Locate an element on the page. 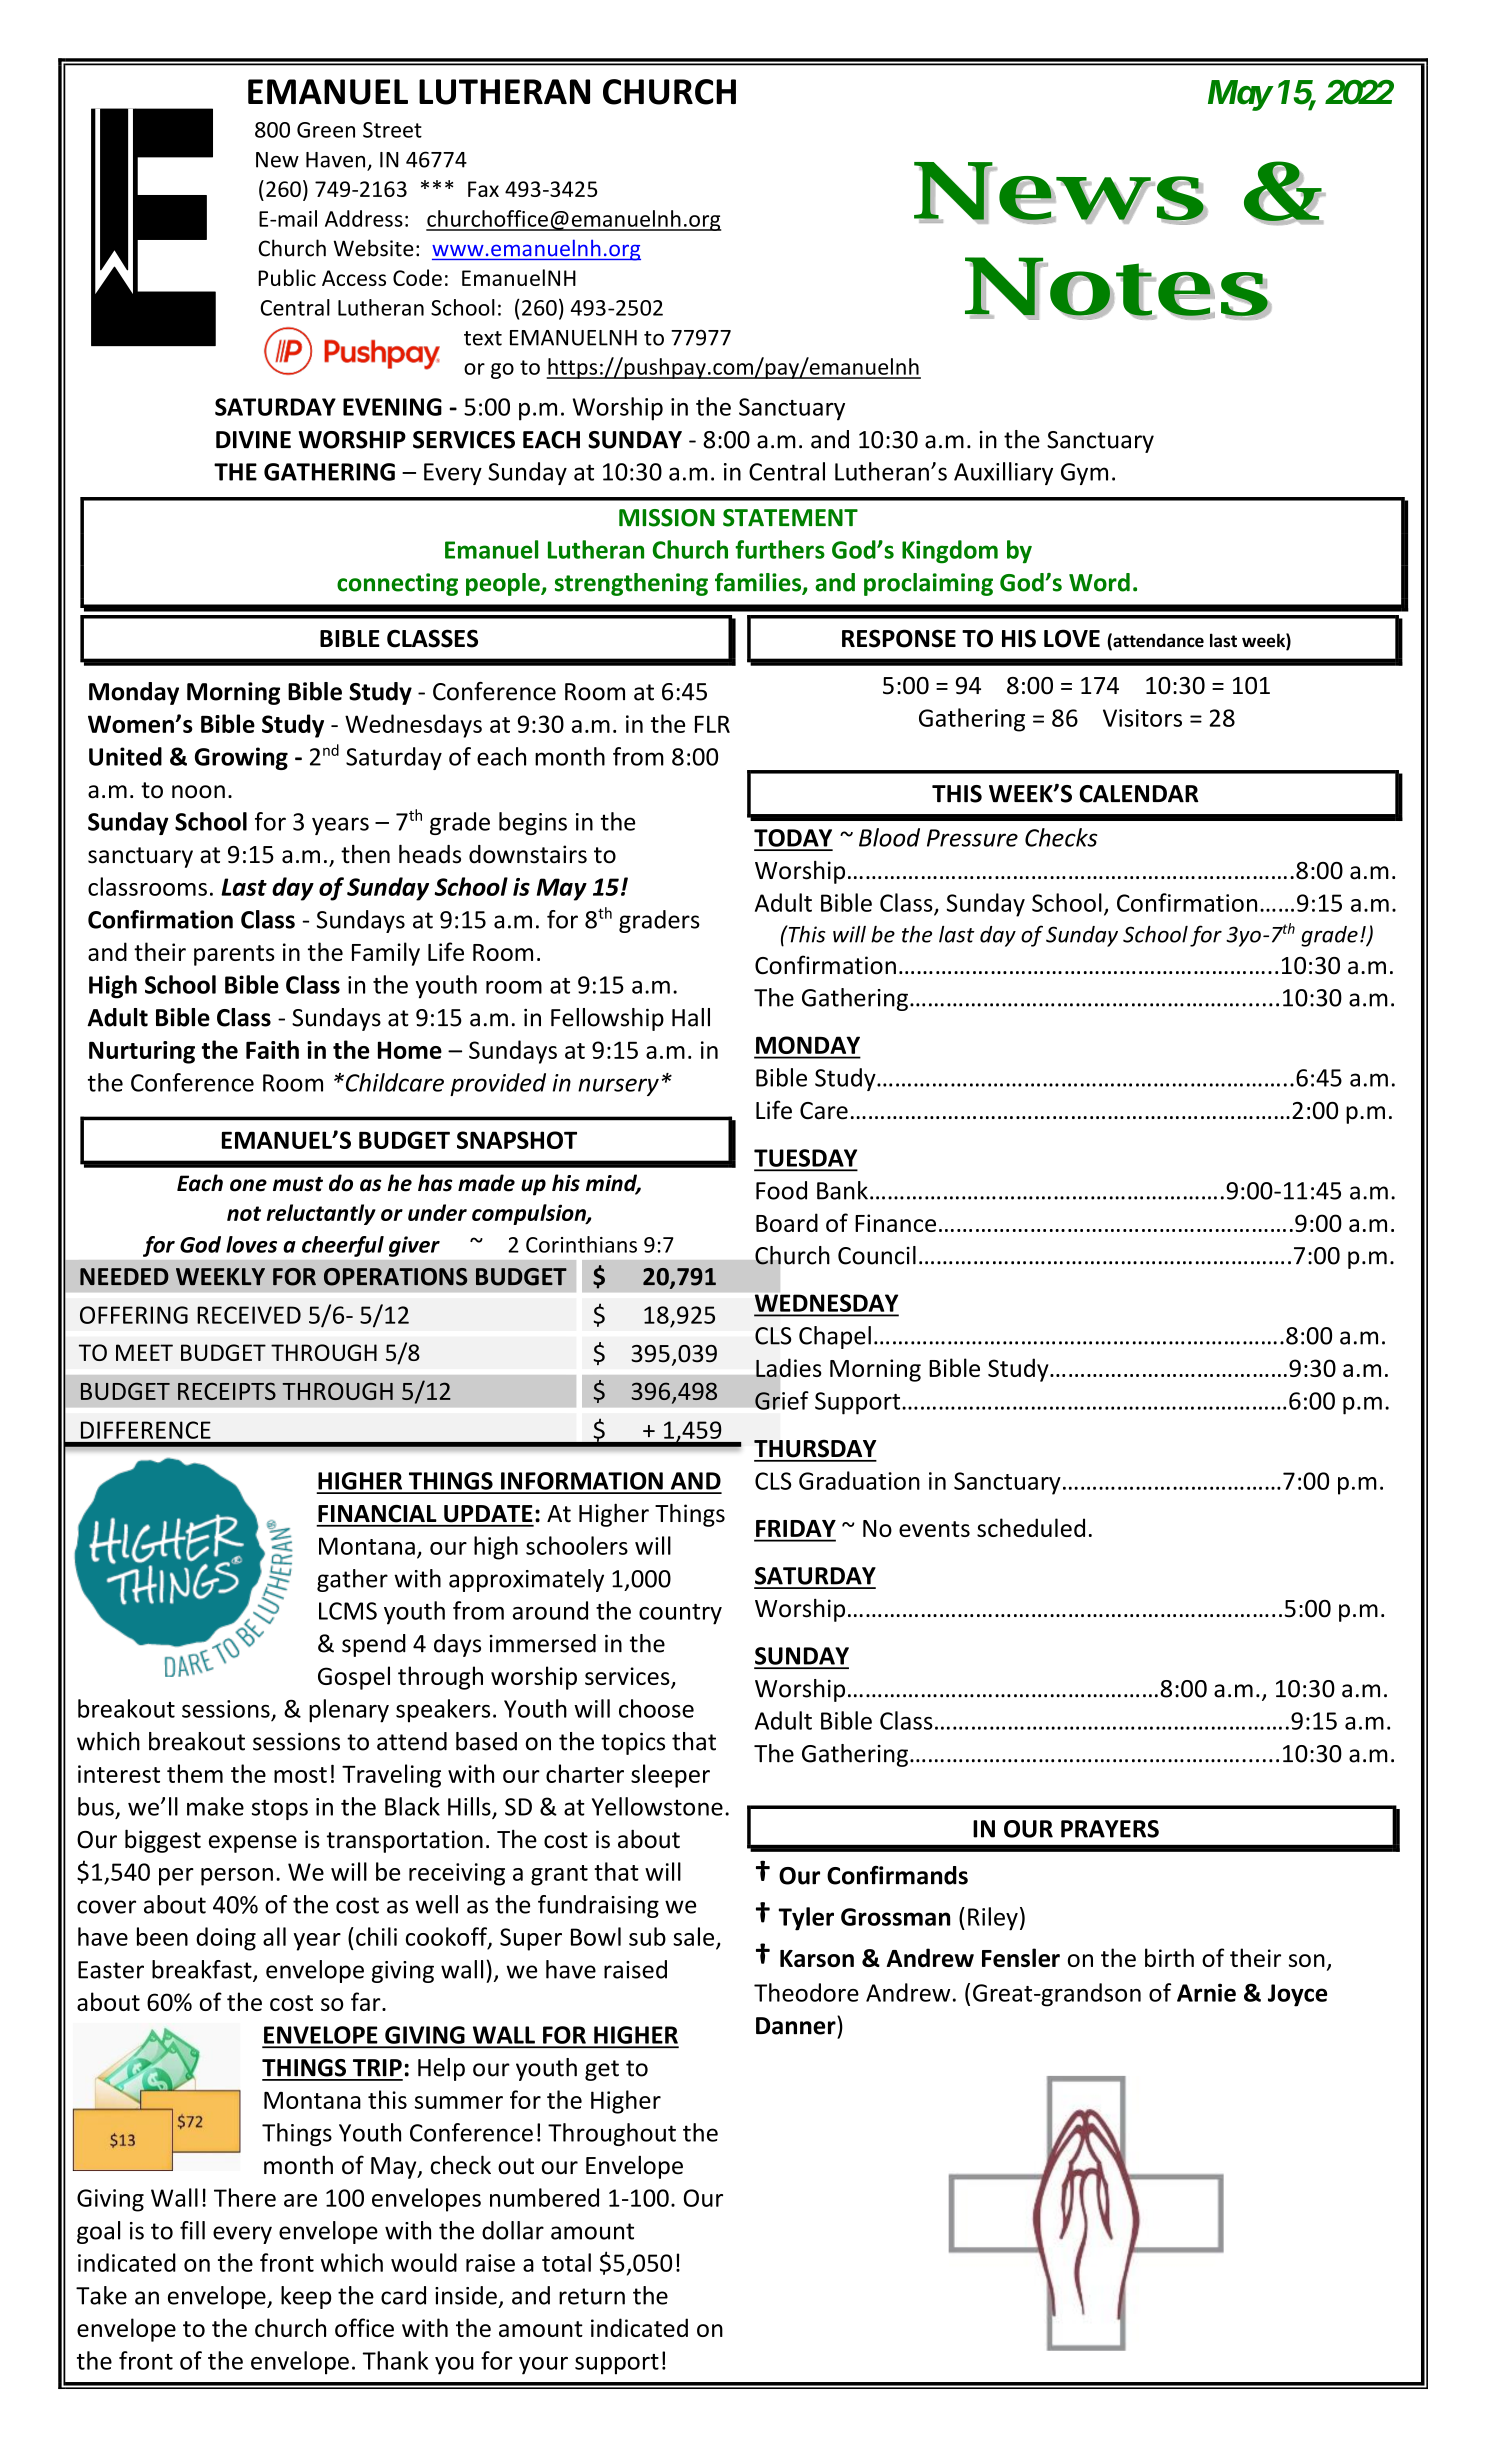 This image has width=1486, height=2447. scheduled is located at coordinates (1031, 1527).
